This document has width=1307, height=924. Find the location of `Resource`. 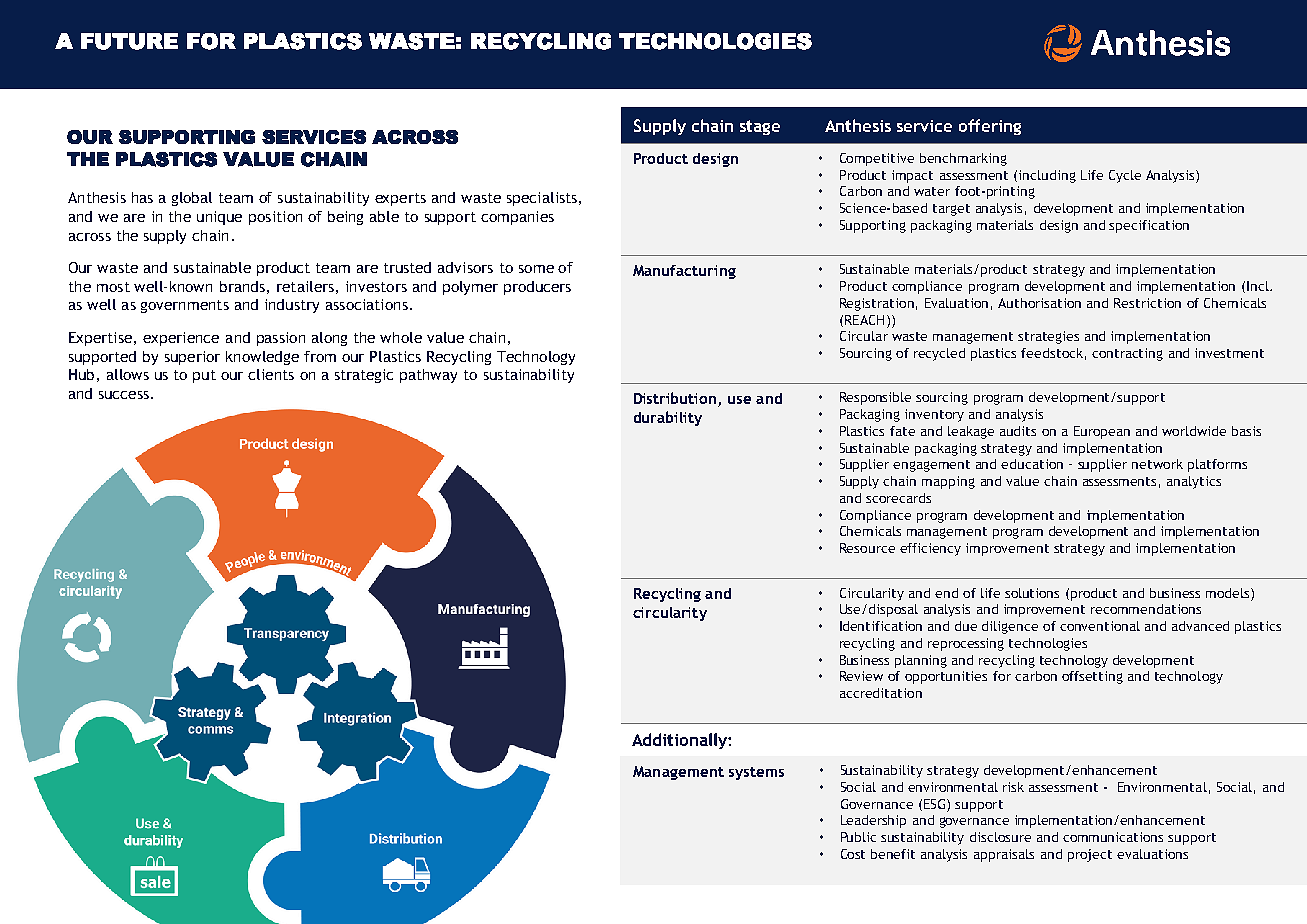

Resource is located at coordinates (867, 548).
